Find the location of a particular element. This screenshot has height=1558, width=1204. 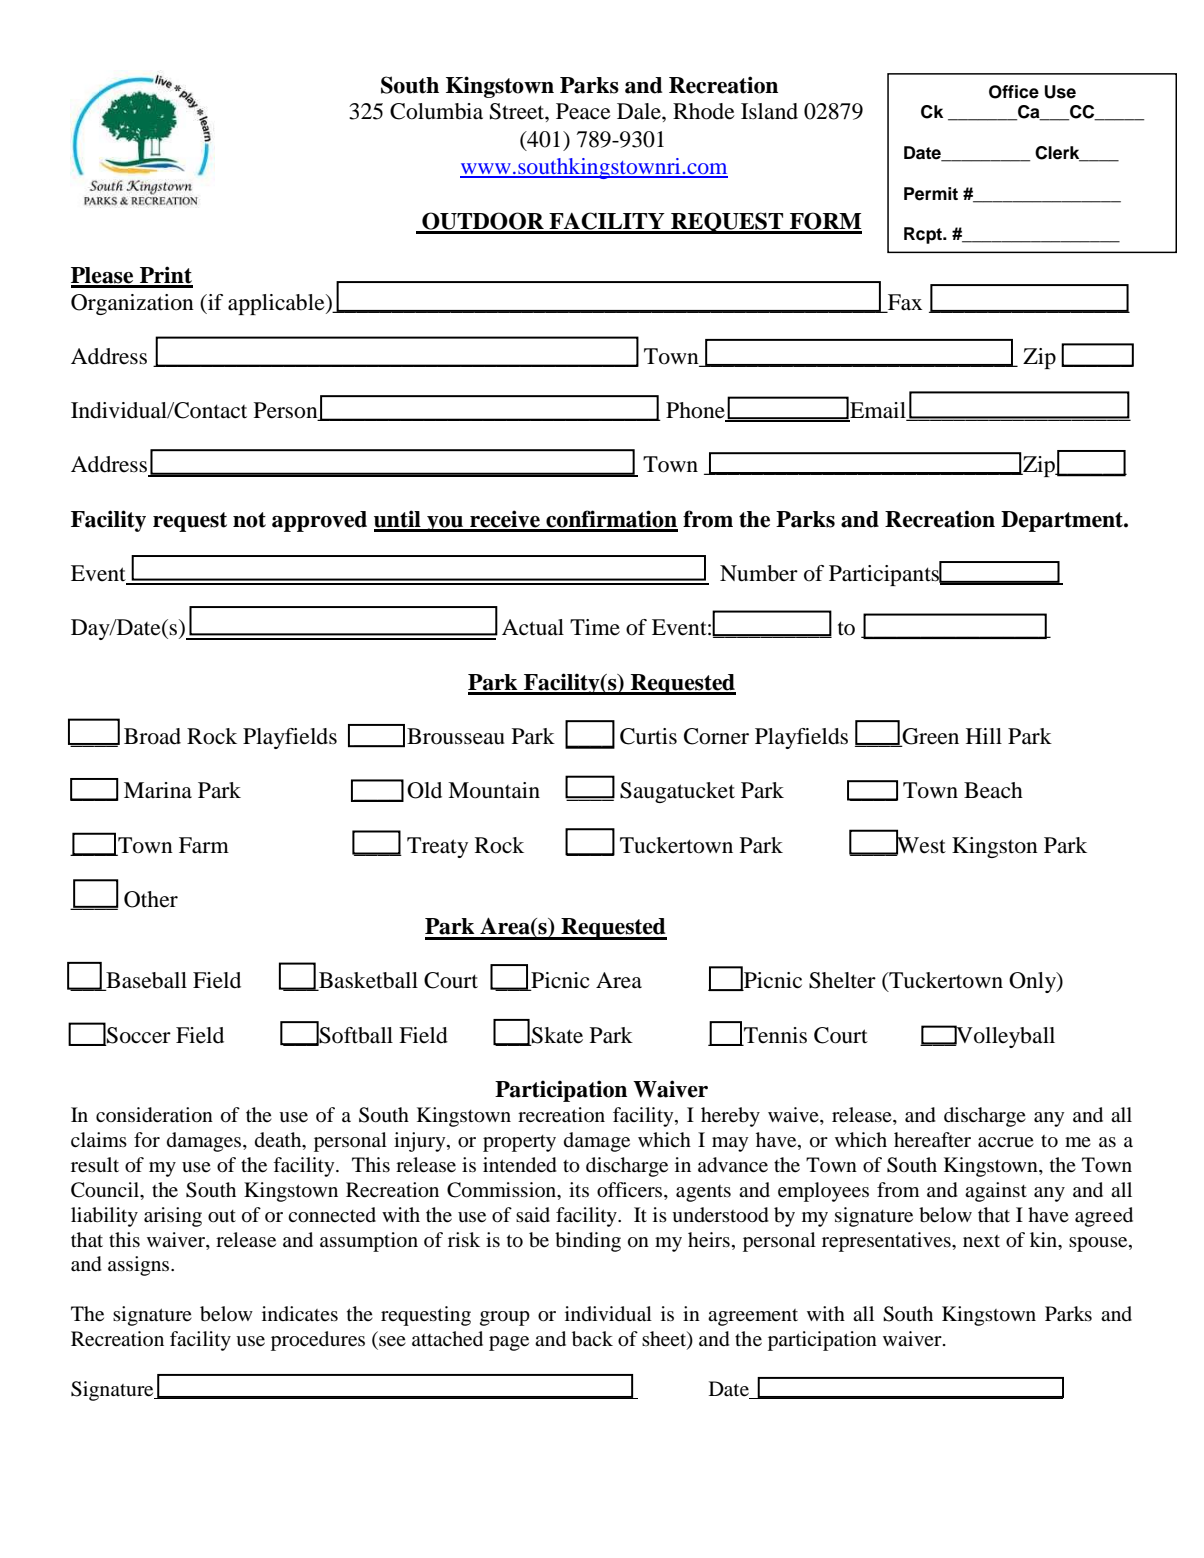

Time is located at coordinates (595, 627).
